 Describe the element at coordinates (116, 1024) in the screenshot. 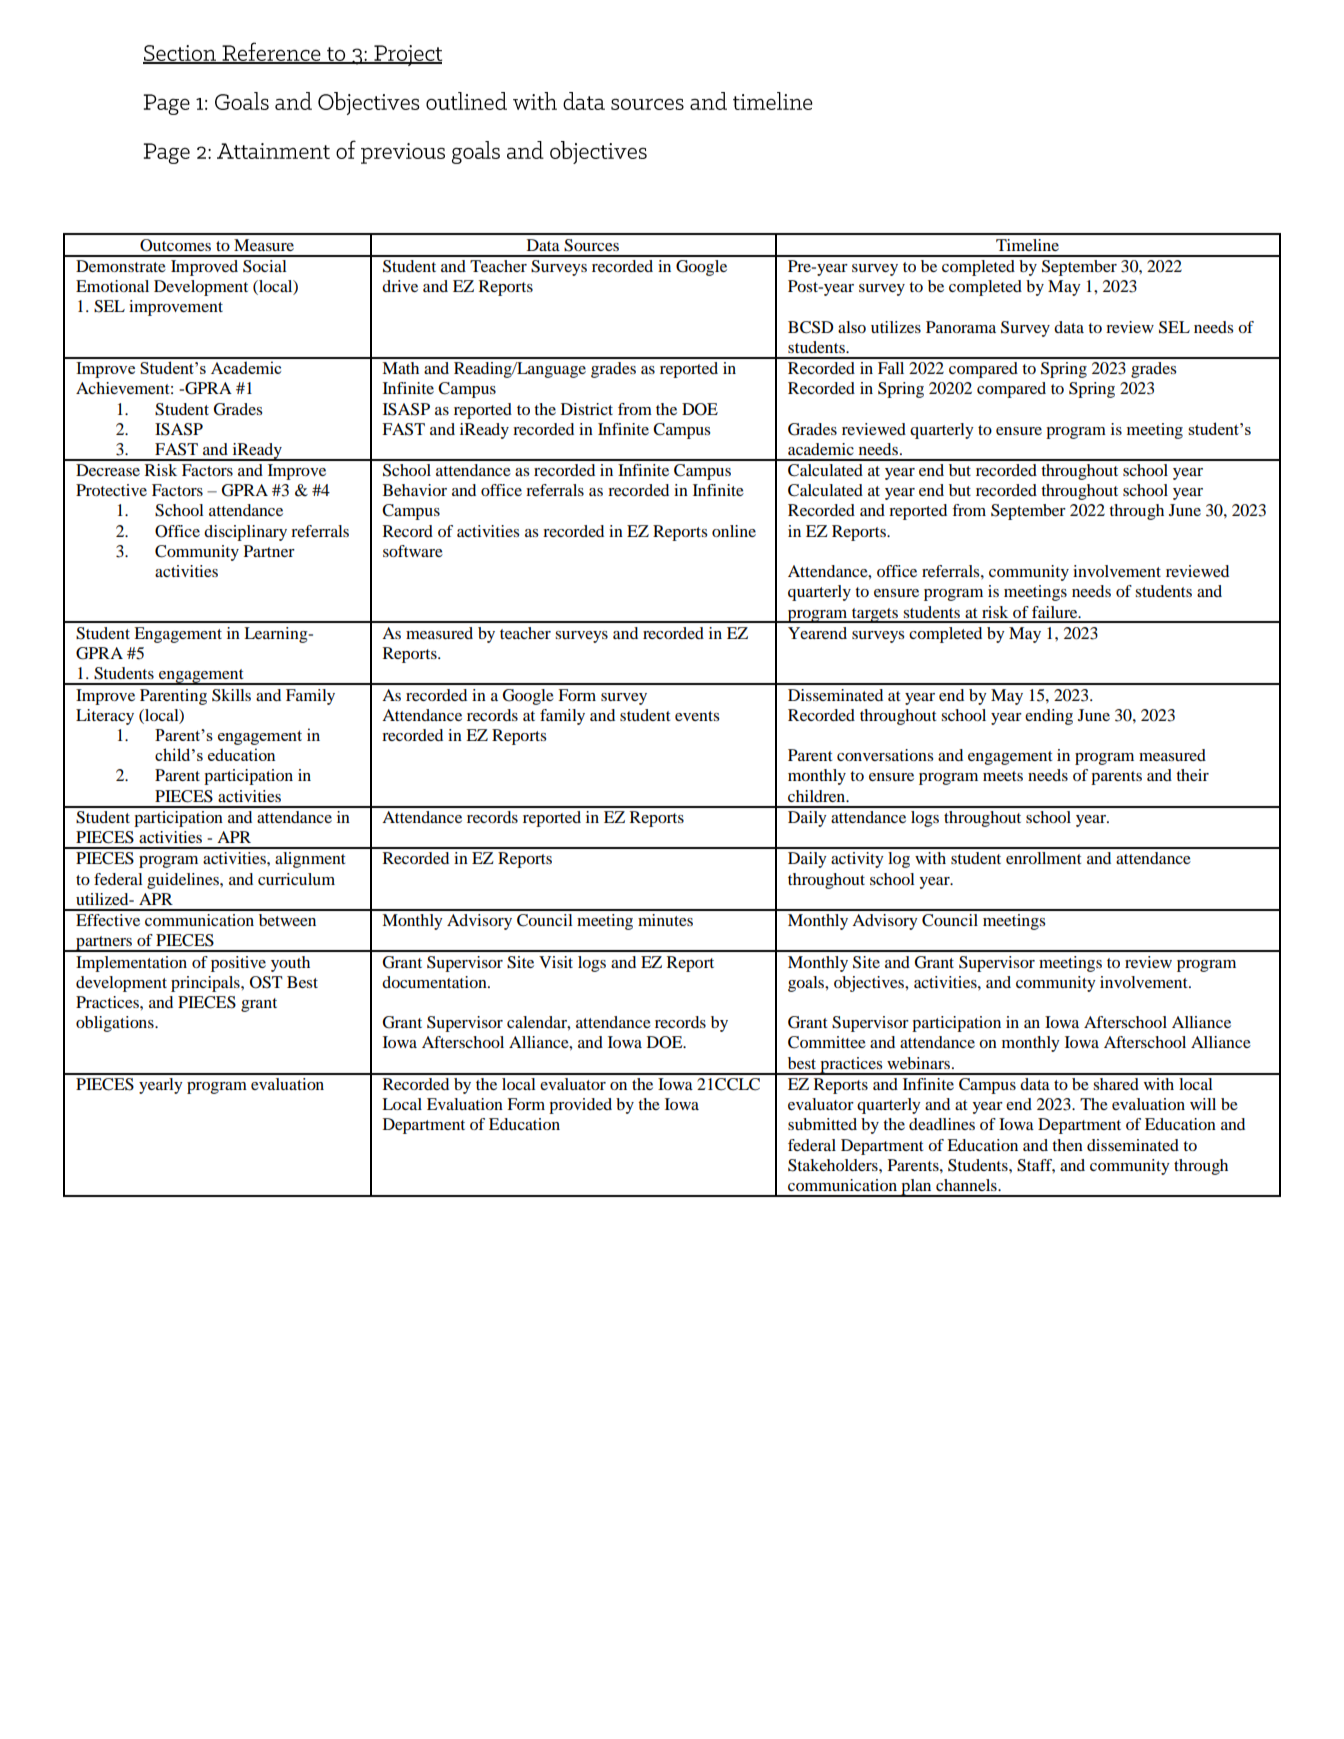

I see `obligations` at that location.
